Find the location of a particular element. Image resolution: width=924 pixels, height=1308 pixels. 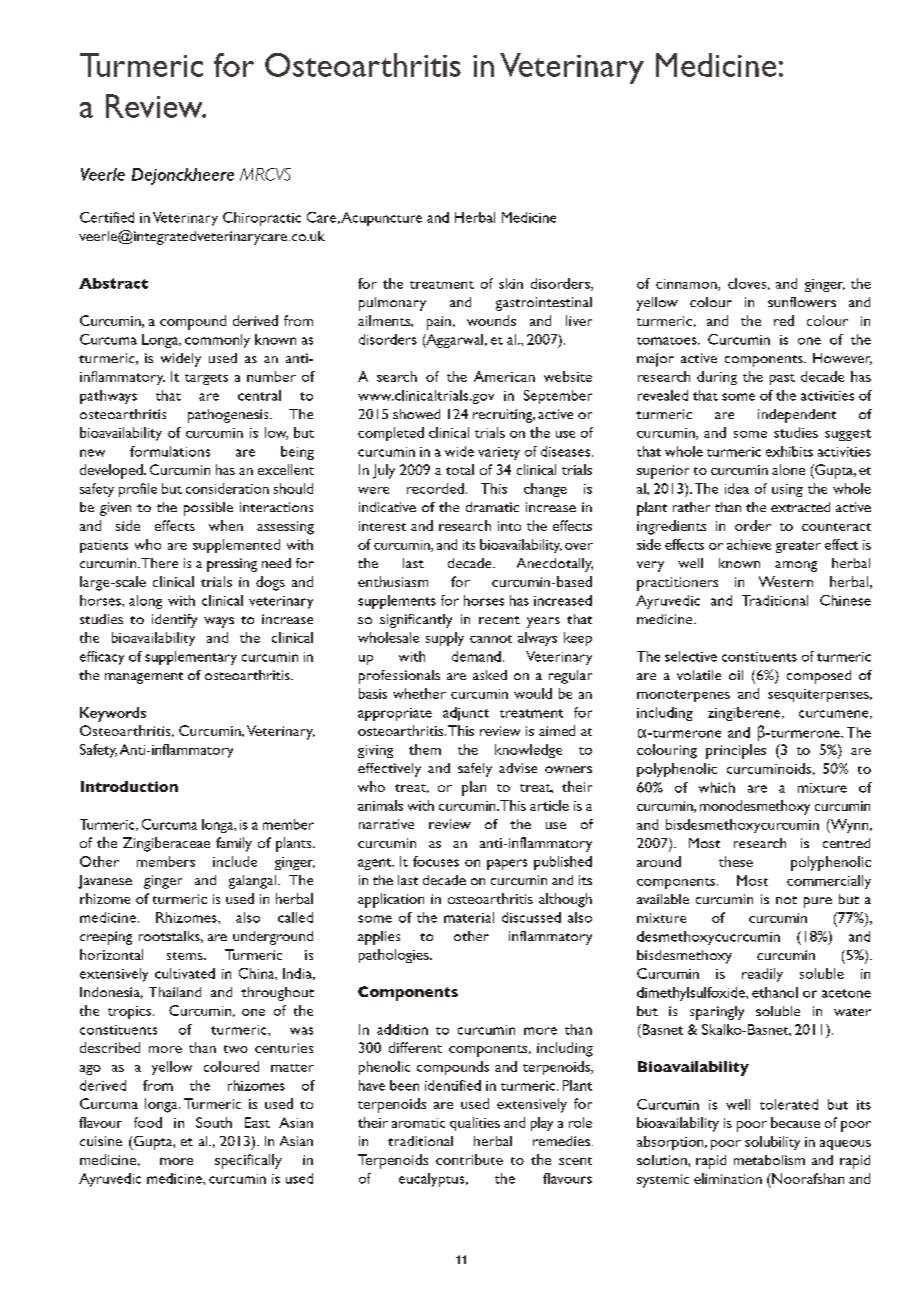

Certified is located at coordinates (107, 217).
